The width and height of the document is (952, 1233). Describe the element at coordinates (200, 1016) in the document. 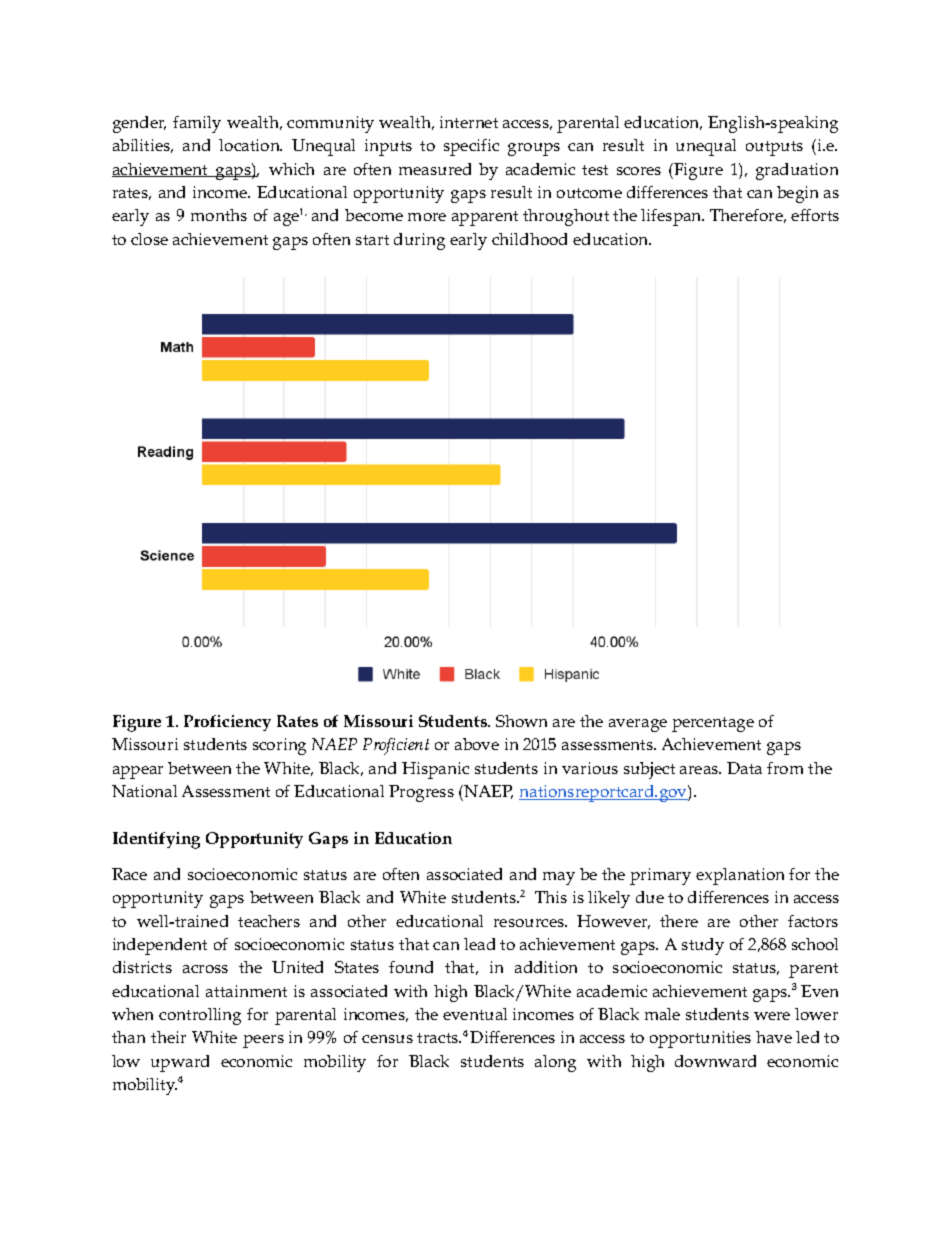

I see `controlling` at that location.
